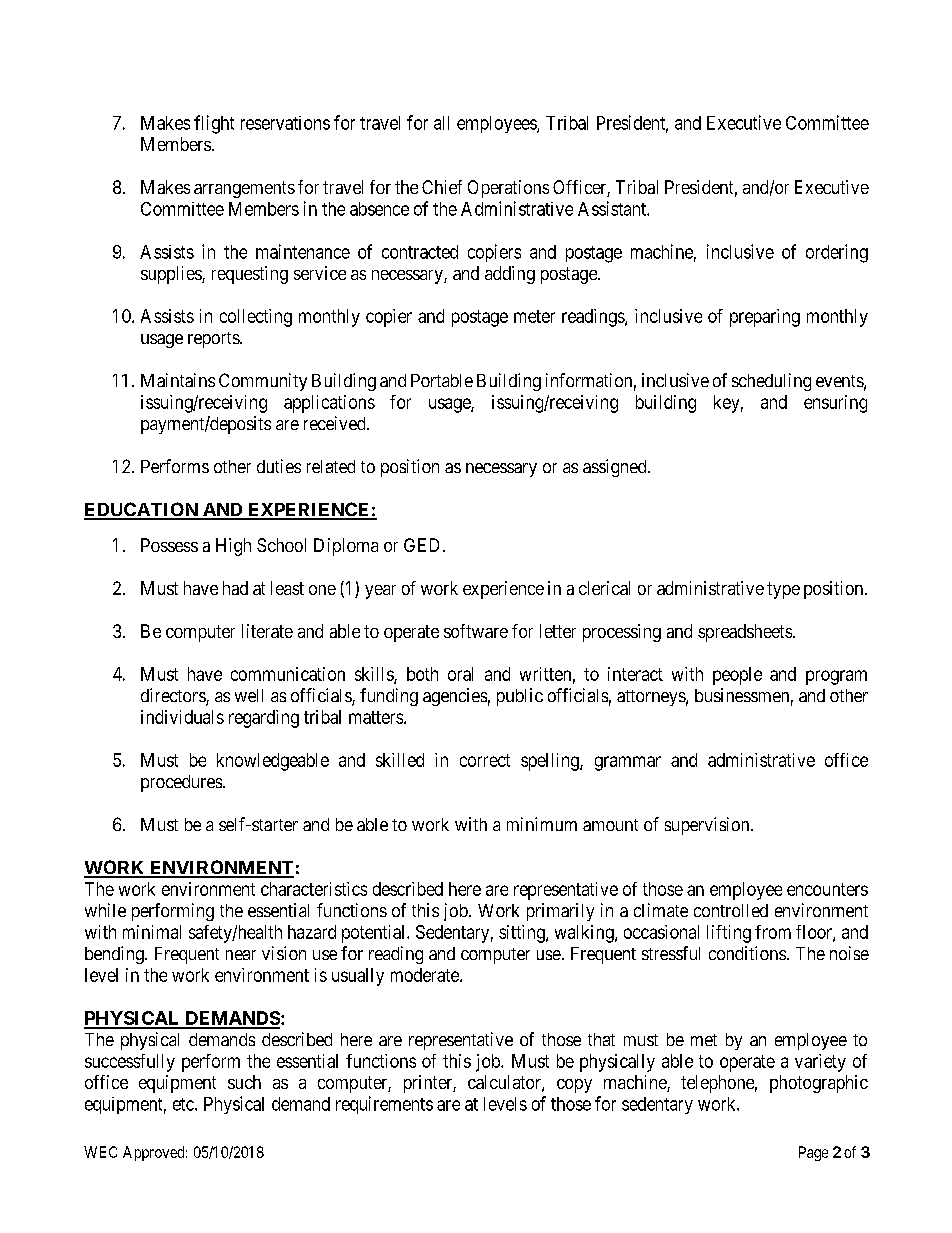  Describe the element at coordinates (508, 189) in the image. I see `Operations` at that location.
